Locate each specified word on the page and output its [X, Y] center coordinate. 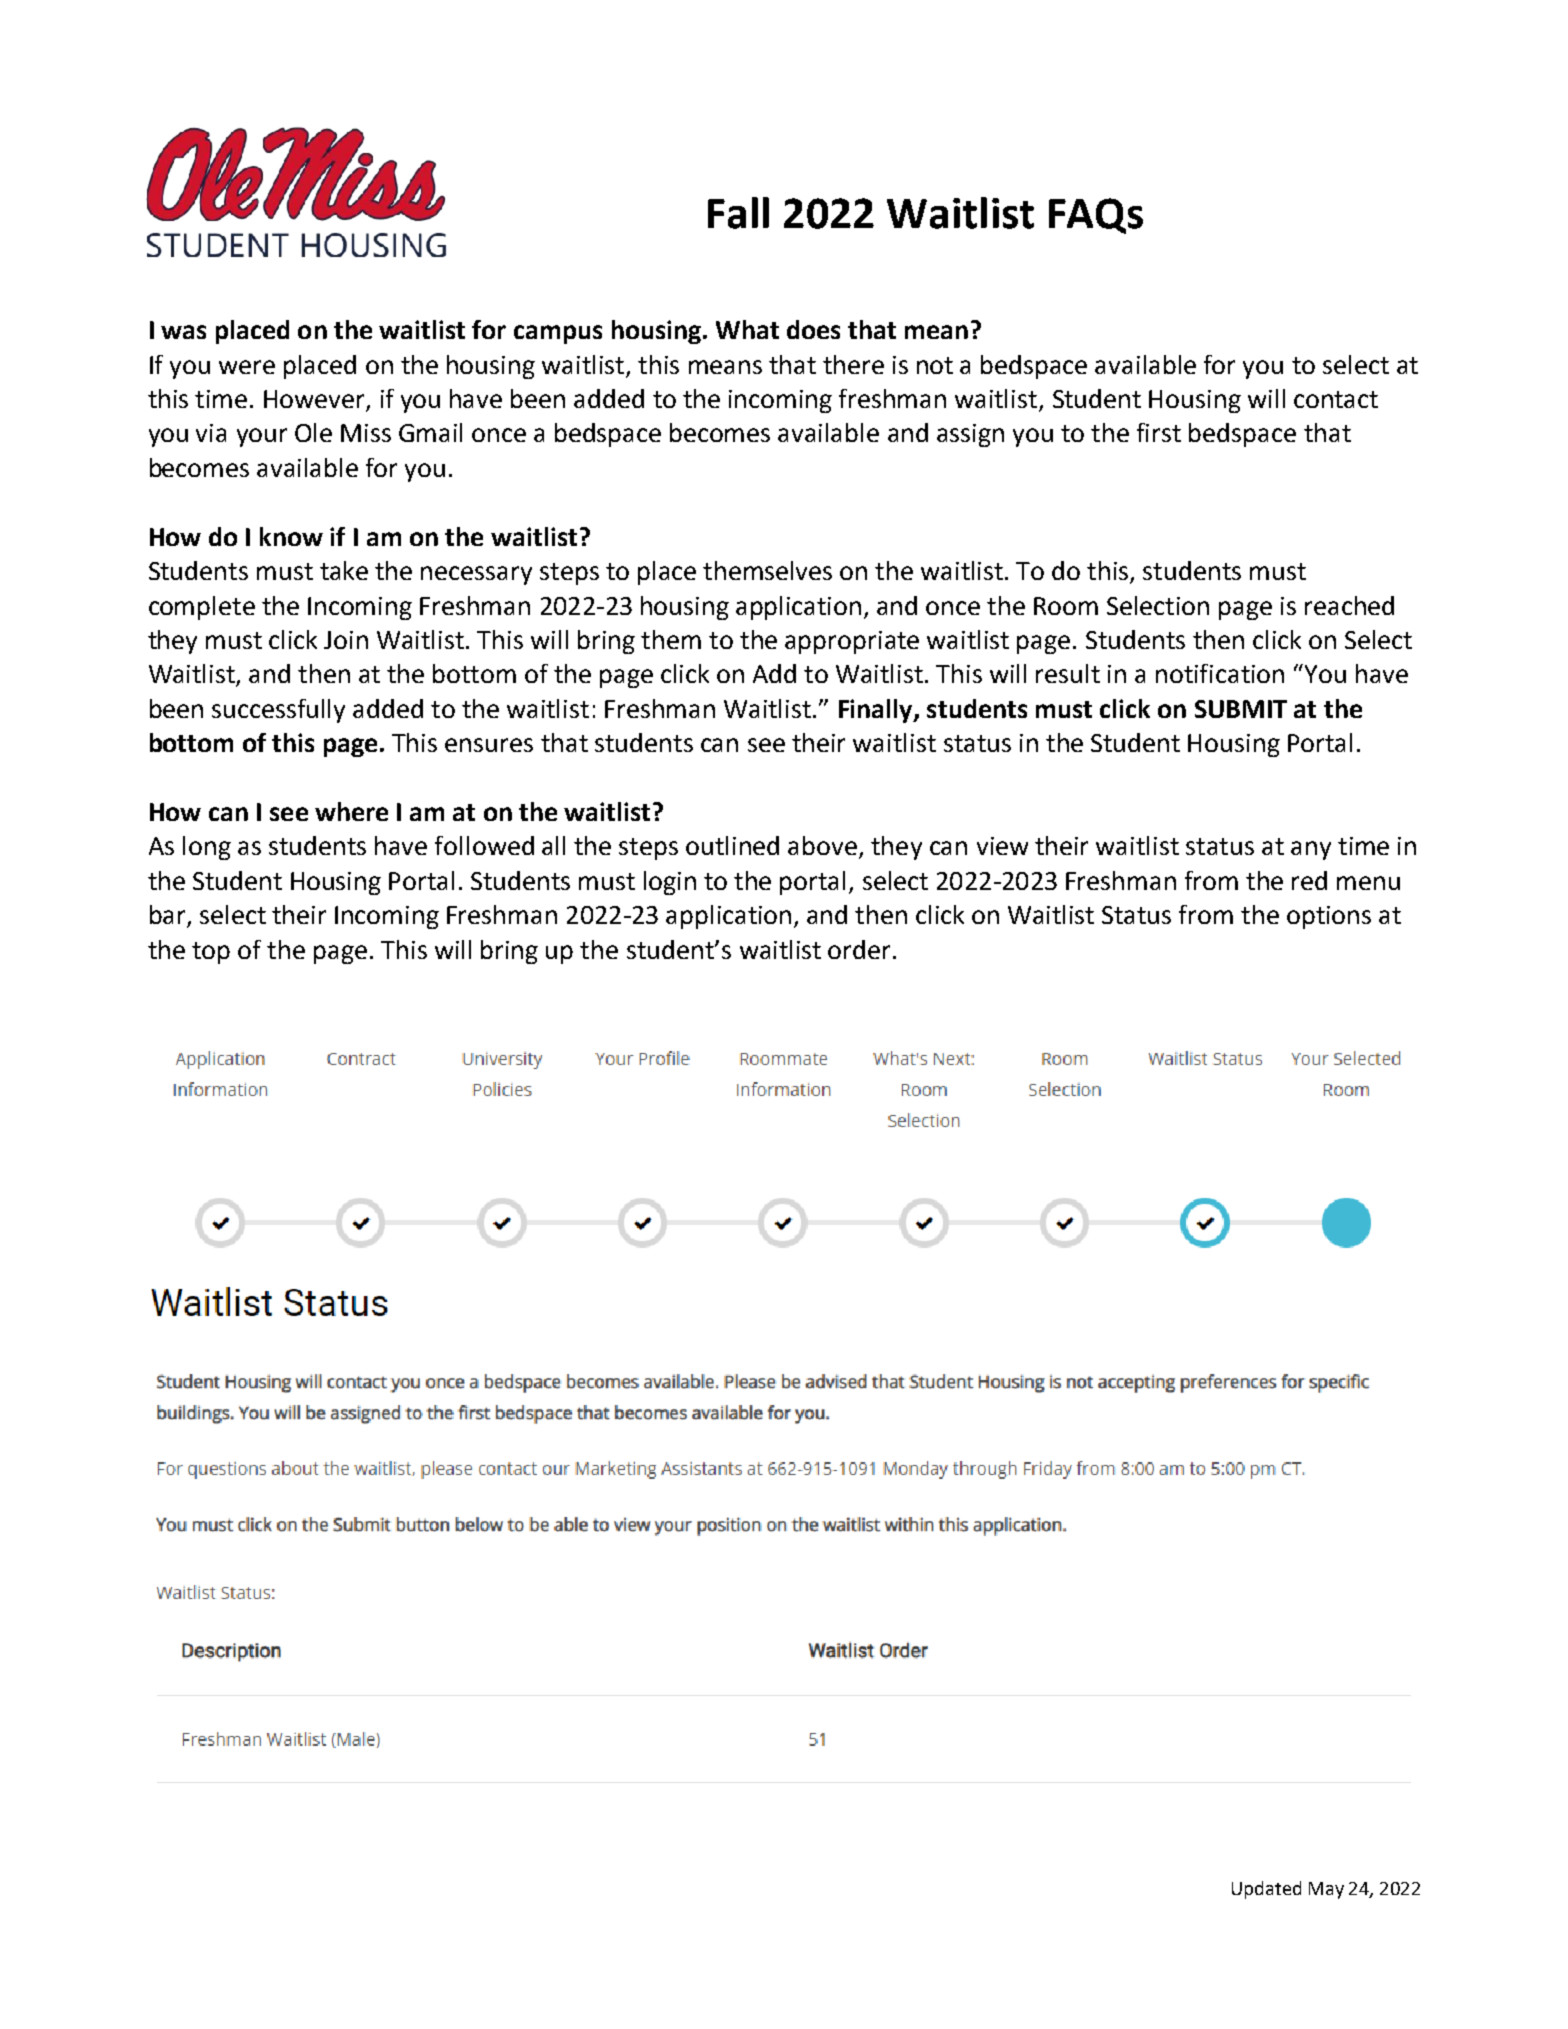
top [211, 953]
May [1326, 1890]
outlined [732, 845]
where [351, 811]
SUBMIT [1241, 709]
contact [1336, 399]
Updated [1266, 1890]
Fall [738, 213]
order [859, 949]
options [1329, 917]
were [247, 367]
